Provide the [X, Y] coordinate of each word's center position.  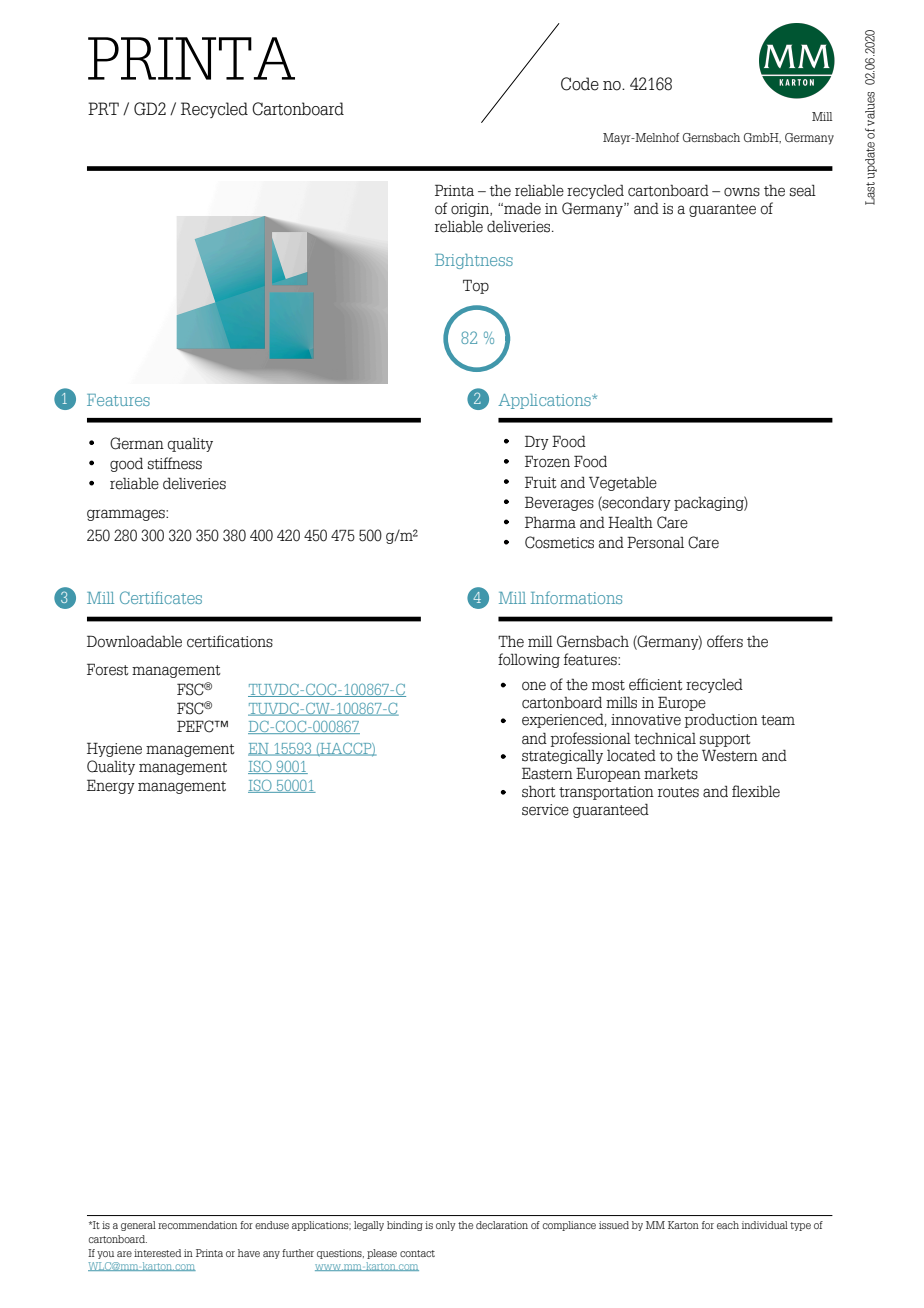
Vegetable [623, 483]
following [529, 660]
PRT [103, 108]
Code [580, 84]
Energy [111, 786]
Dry [537, 442]
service [545, 810]
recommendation [197, 1225]
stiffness [175, 463]
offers [725, 641]
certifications [230, 641]
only [446, 1226]
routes [678, 792]
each [728, 1225]
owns [742, 192]
